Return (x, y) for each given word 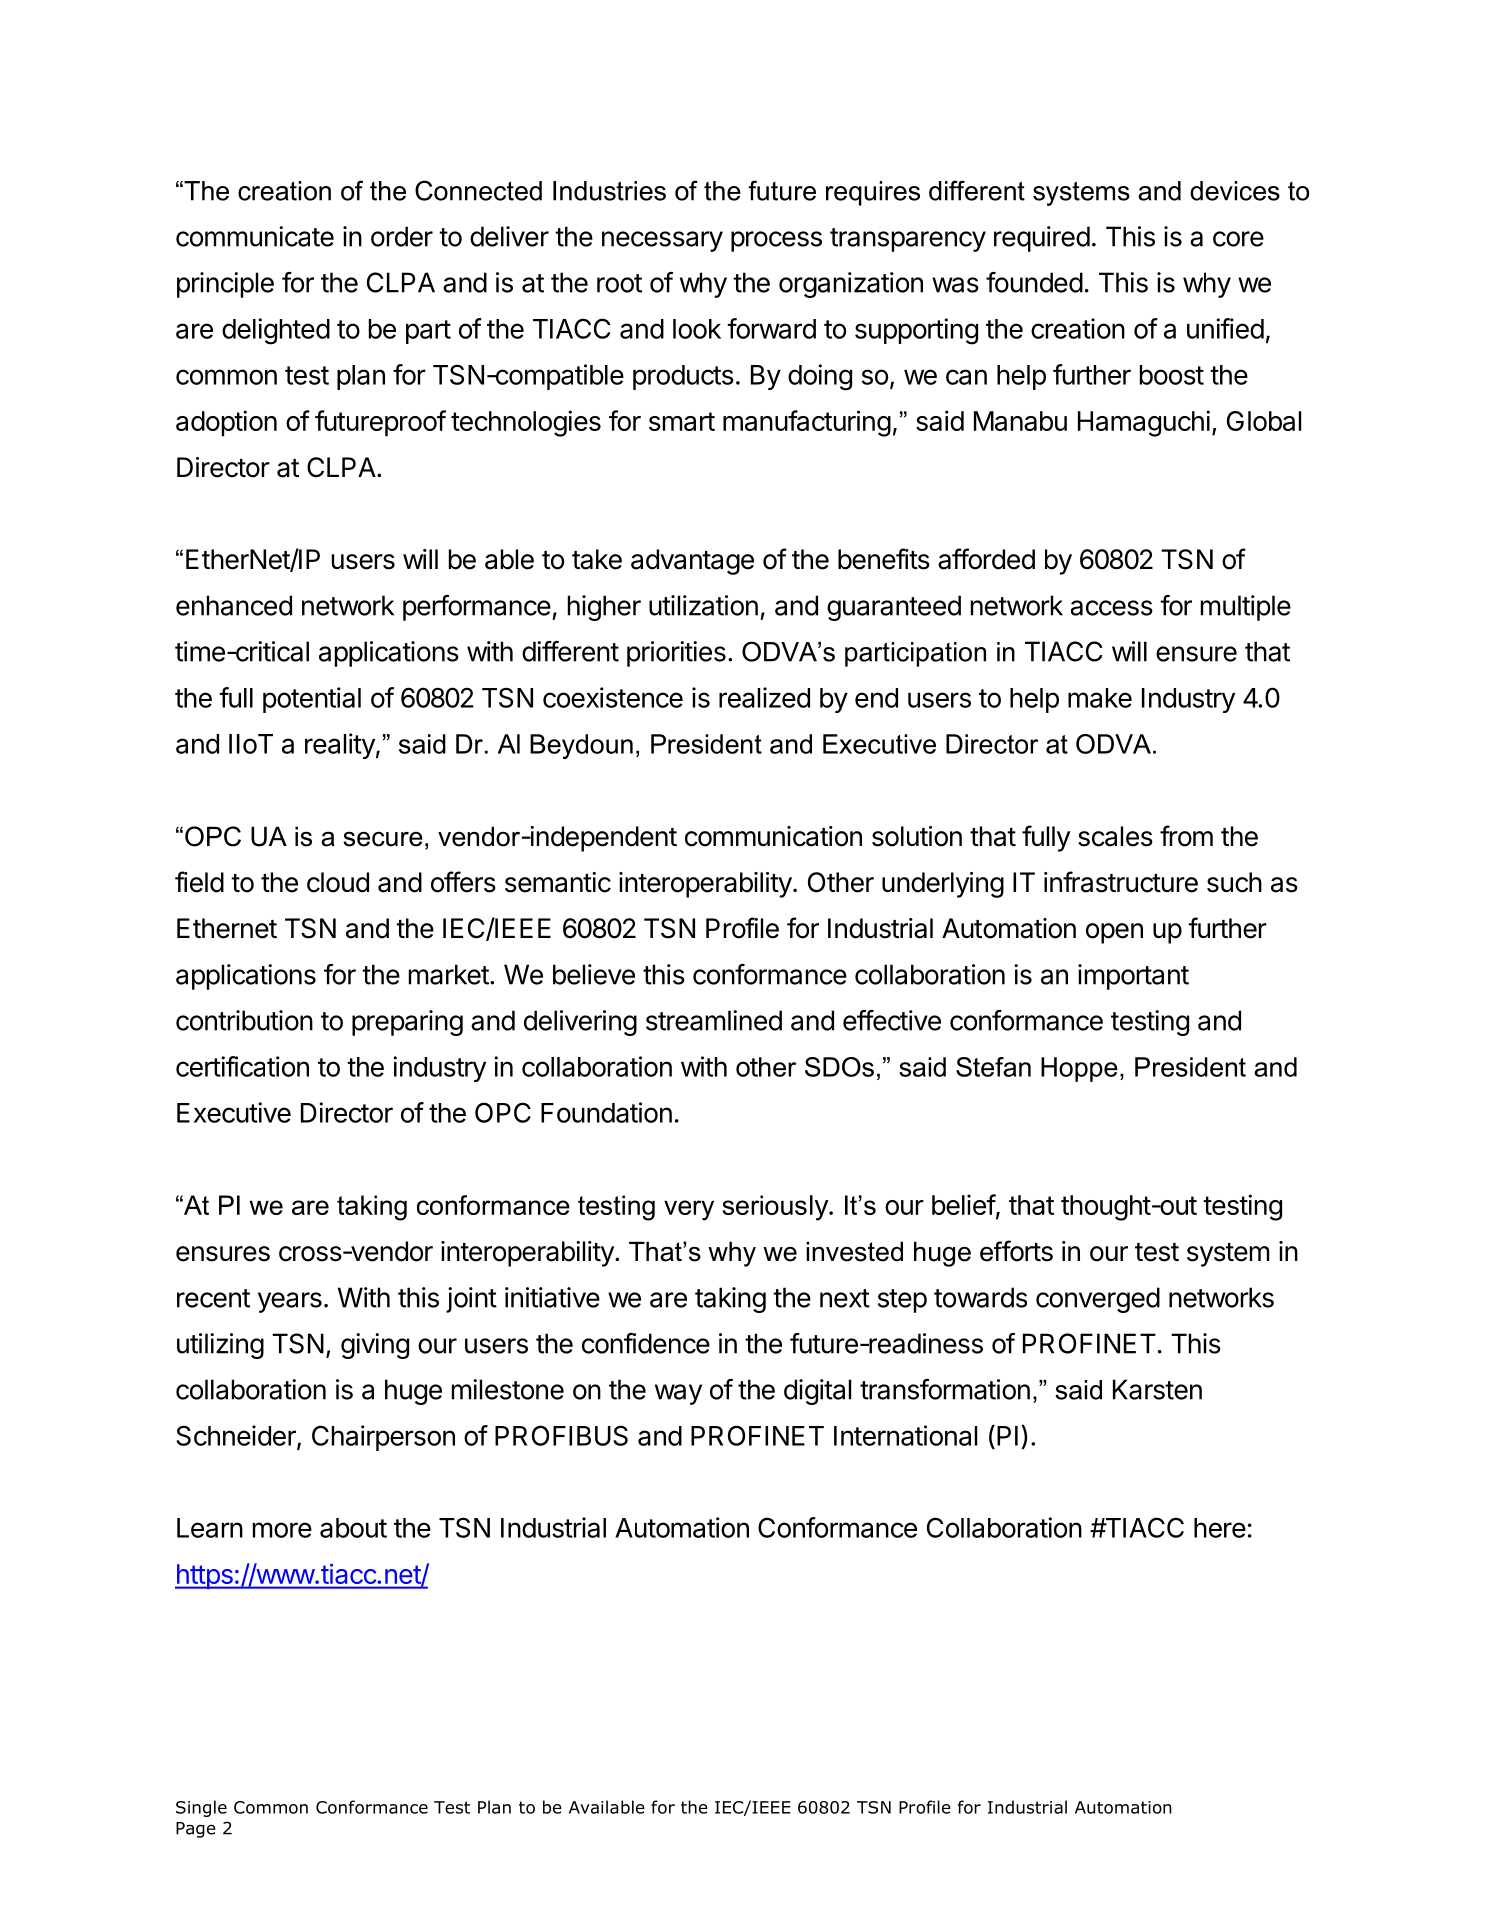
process (776, 241)
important (1133, 977)
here (1220, 1528)
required (1042, 239)
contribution (244, 1020)
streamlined (714, 1020)
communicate (255, 236)
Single (201, 1808)
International (905, 1435)
